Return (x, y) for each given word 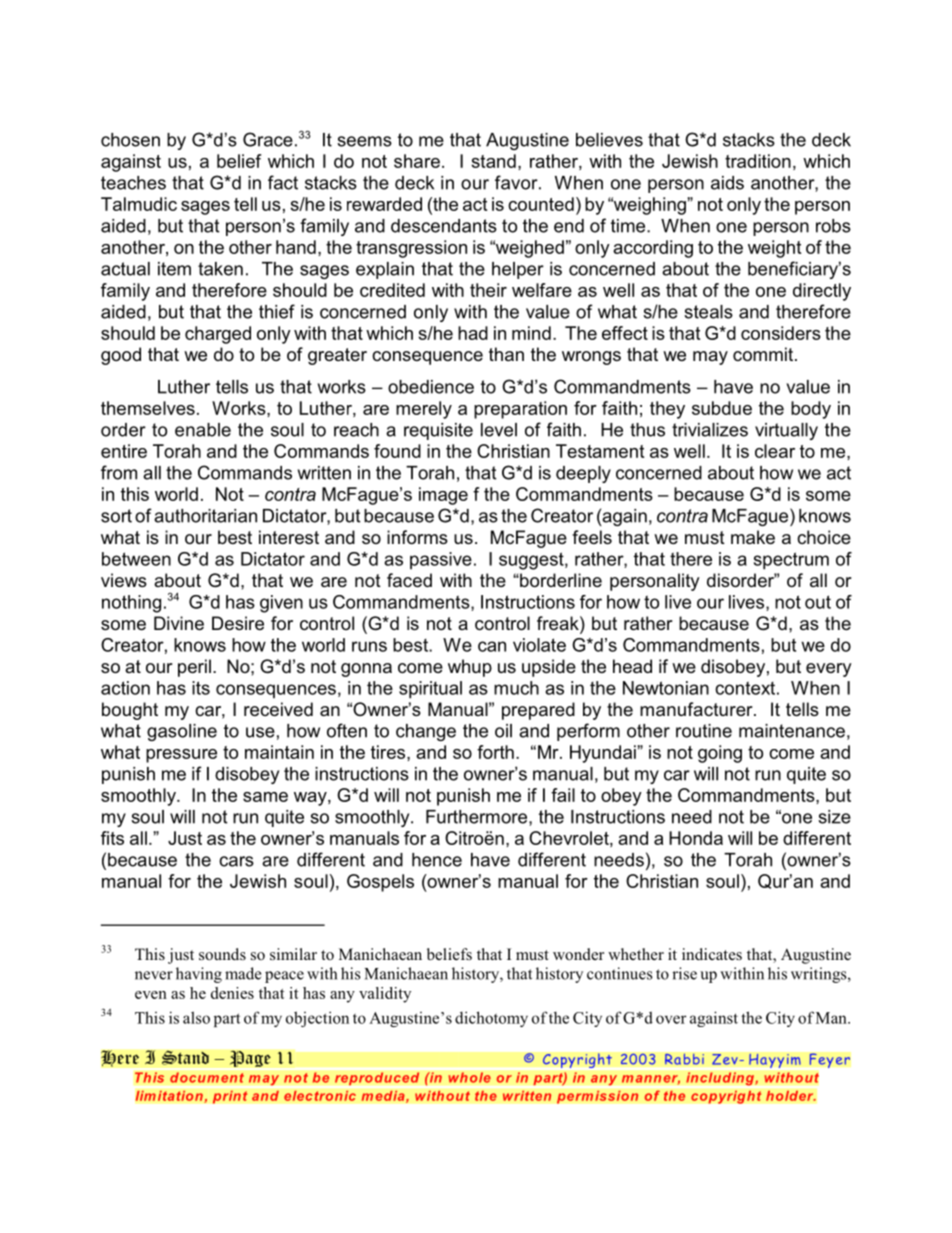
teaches (133, 183)
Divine (179, 623)
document (207, 1077)
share (417, 161)
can (492, 646)
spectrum (791, 561)
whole (469, 1077)
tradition (758, 161)
